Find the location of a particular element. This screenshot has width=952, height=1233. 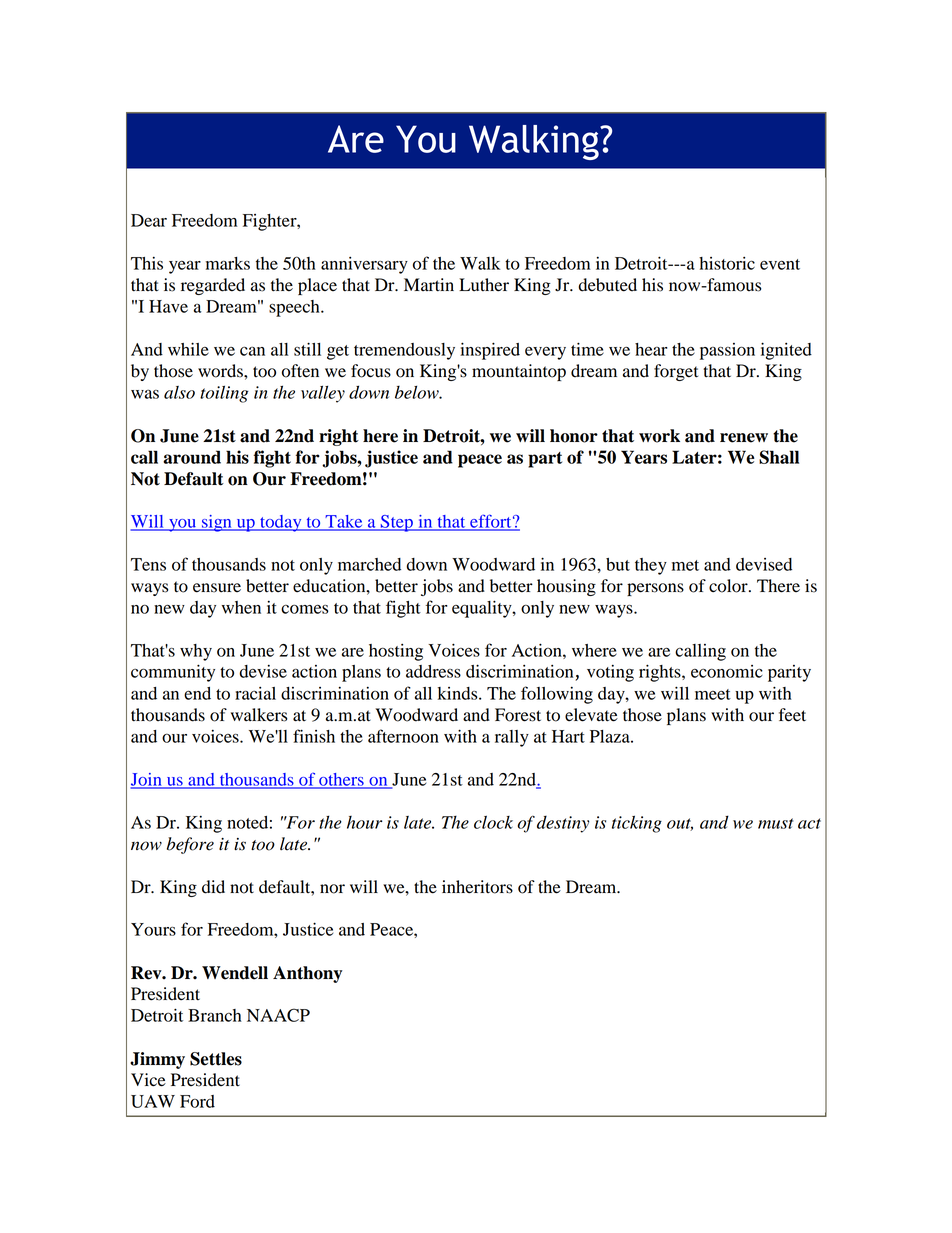

Luther is located at coordinates (484, 285).
